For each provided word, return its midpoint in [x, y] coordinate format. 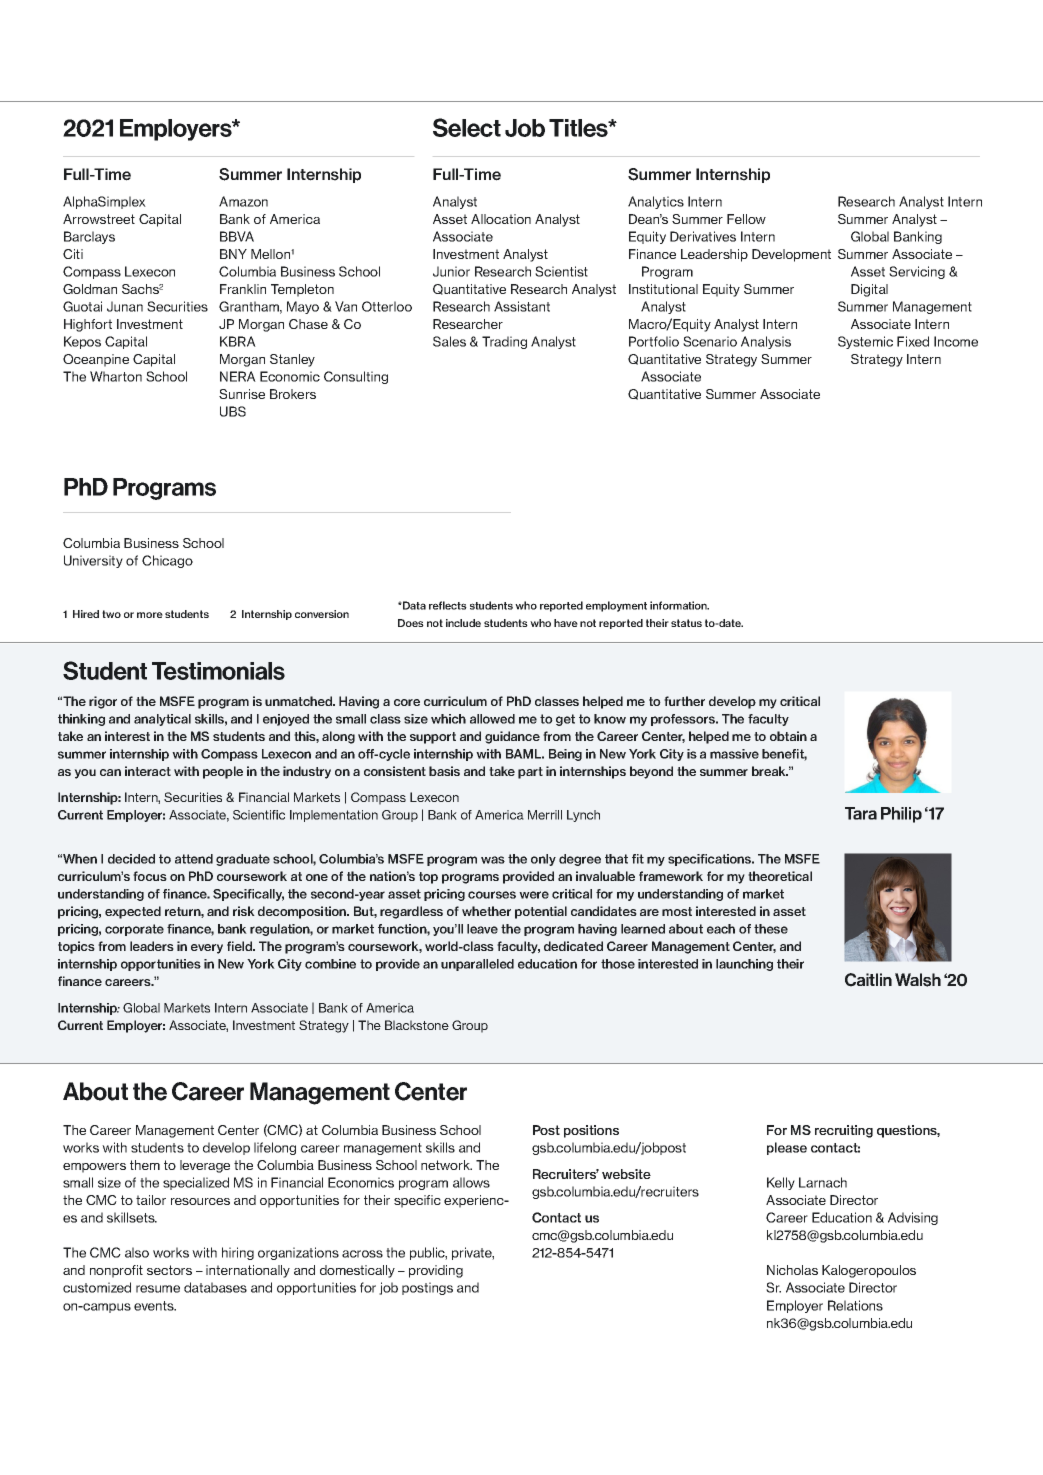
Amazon [243, 201]
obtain [788, 736]
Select [467, 127]
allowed [492, 719]
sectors [169, 1270]
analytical [162, 720]
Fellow [746, 219]
